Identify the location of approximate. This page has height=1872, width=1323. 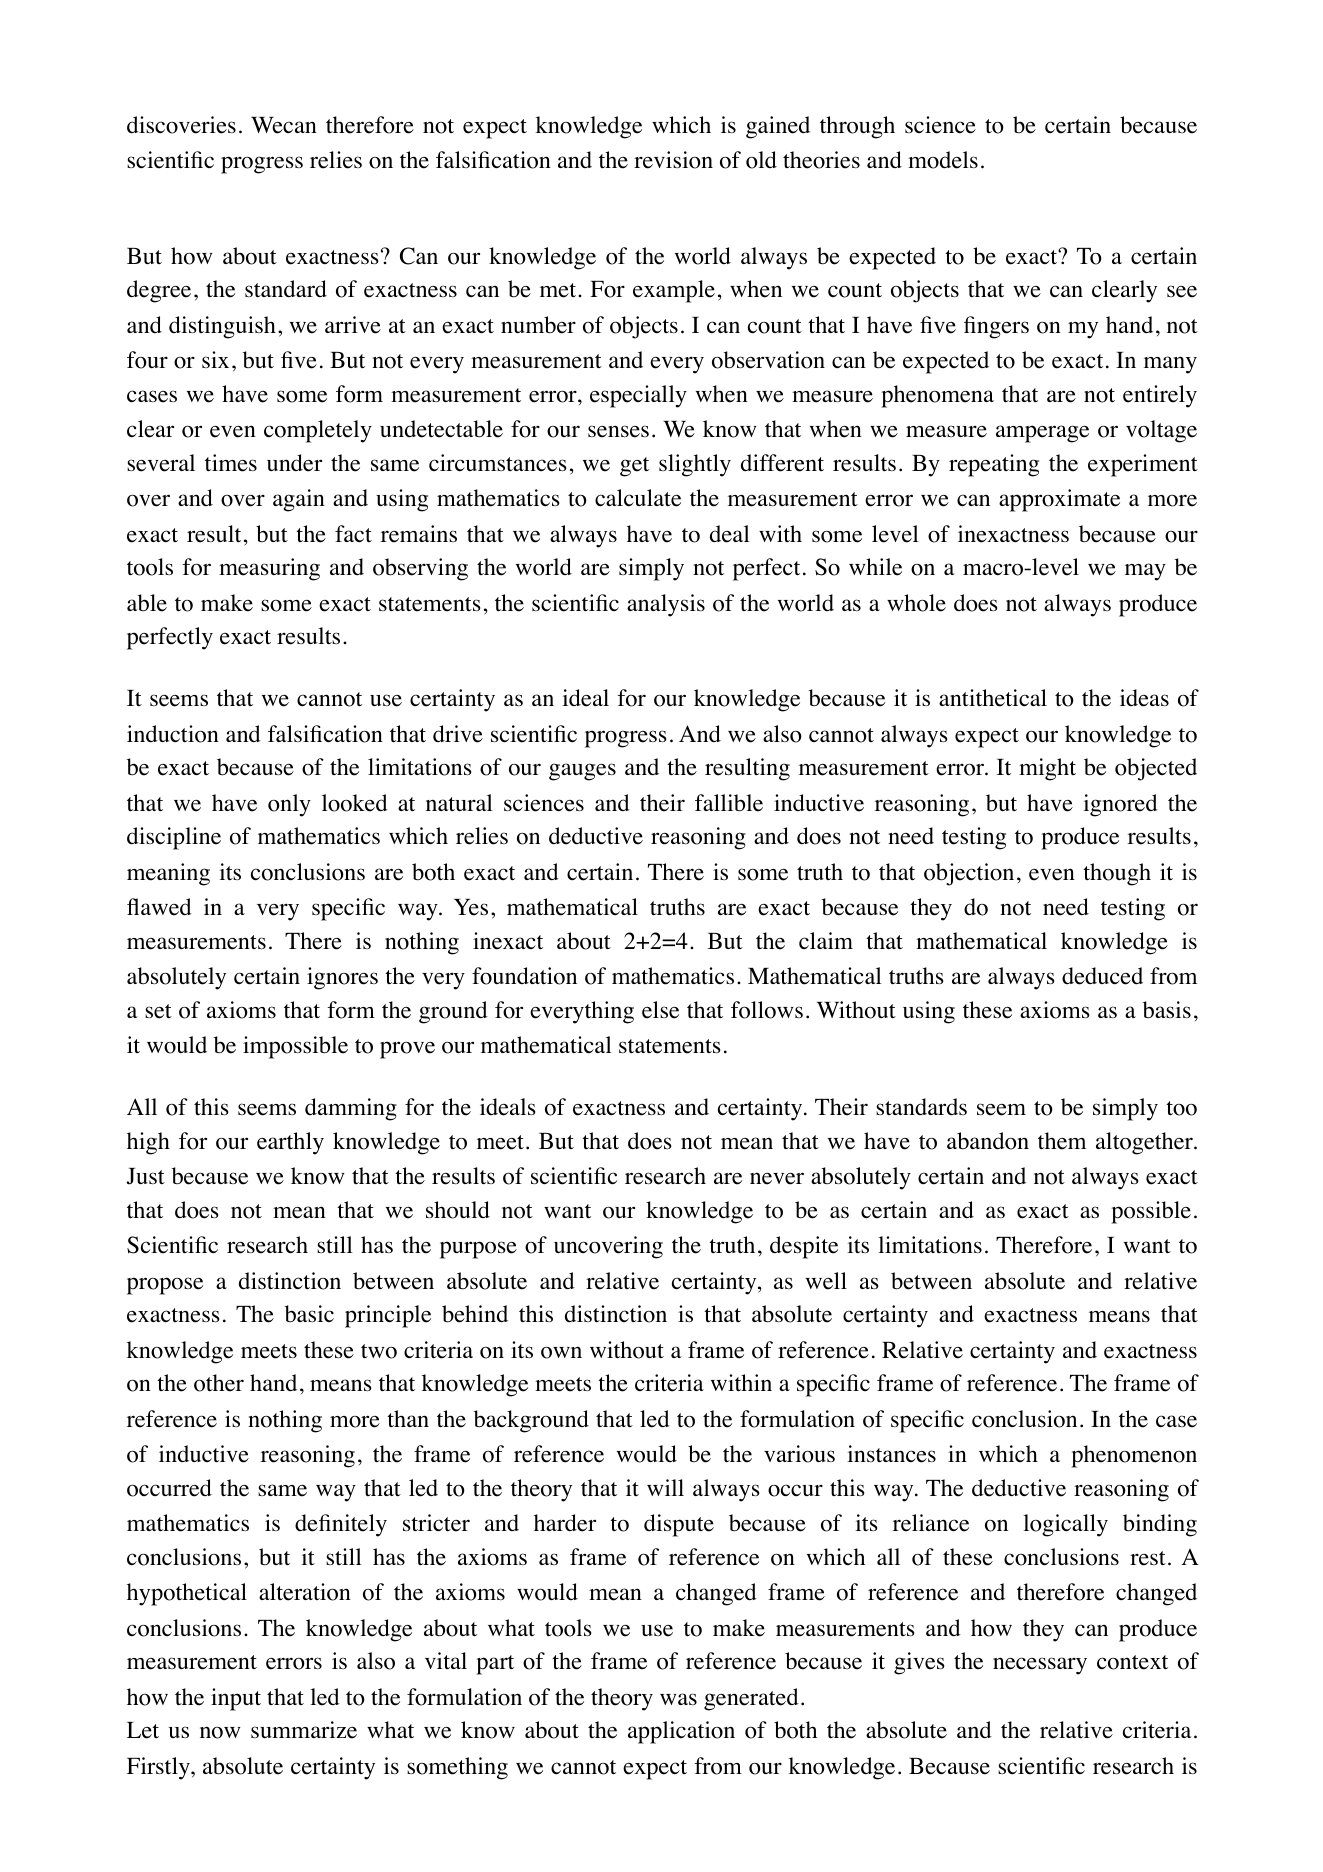
(1059, 500).
